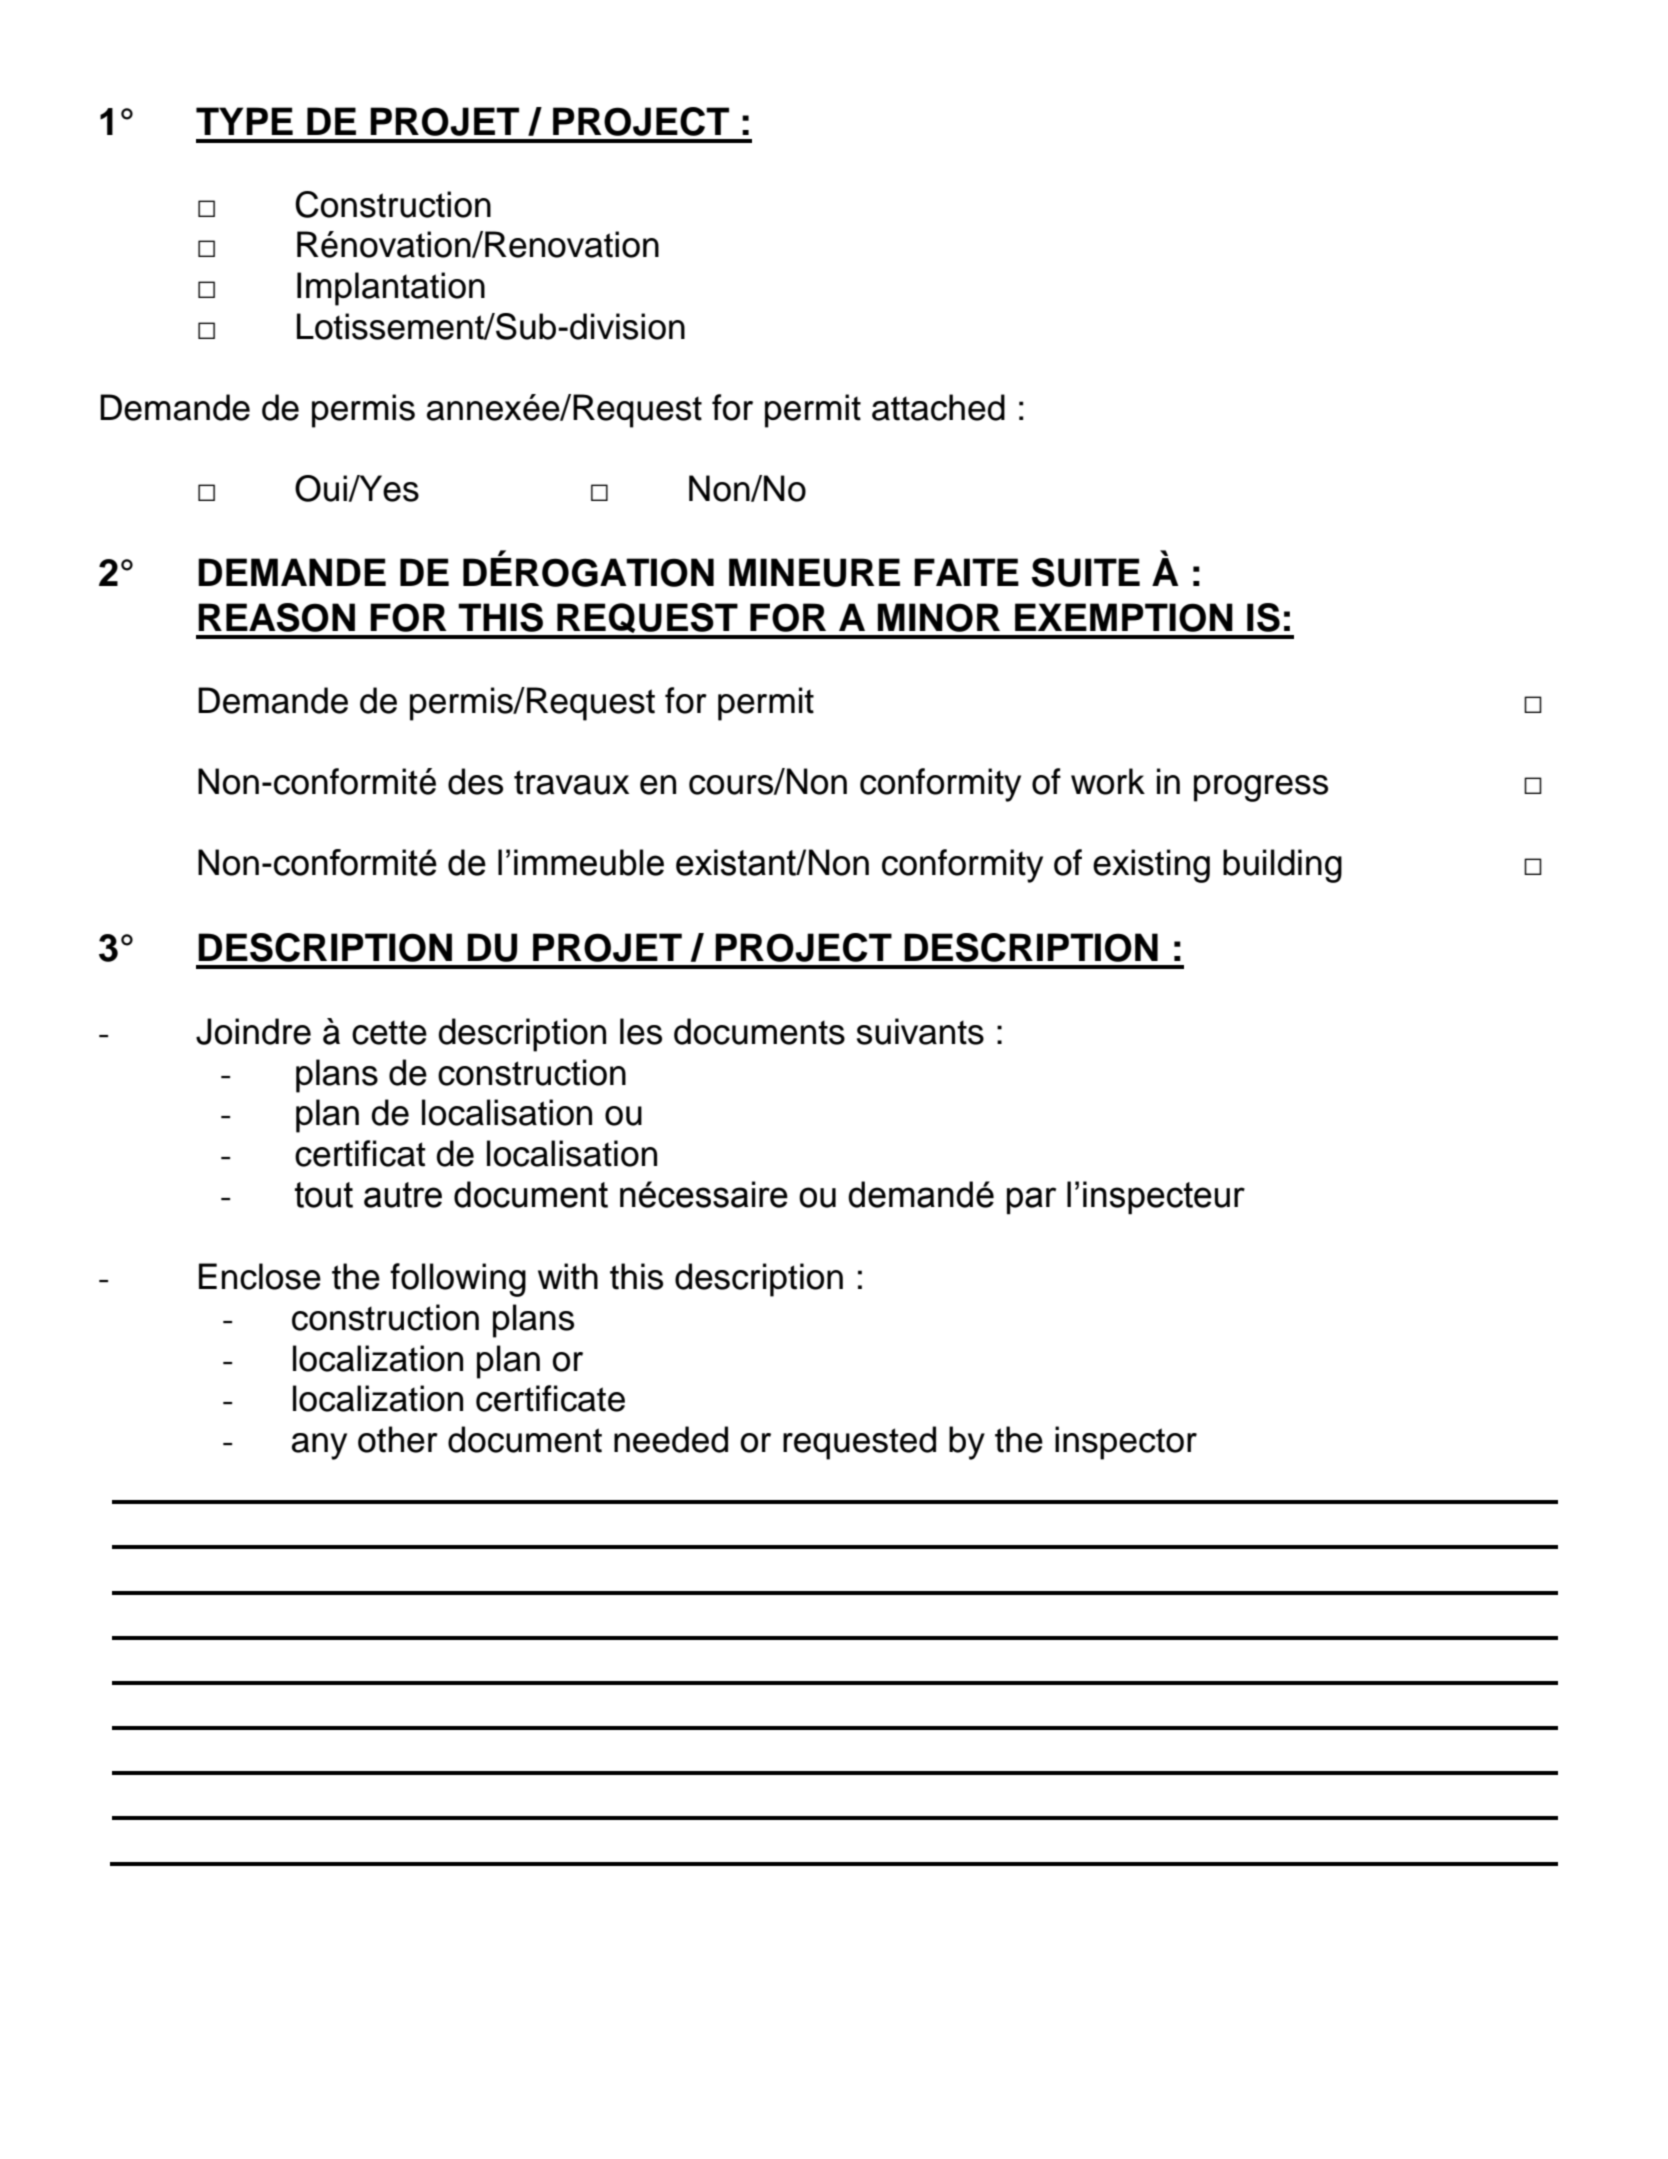  What do you see at coordinates (671, 1439) in the screenshot?
I see `needed` at bounding box center [671, 1439].
